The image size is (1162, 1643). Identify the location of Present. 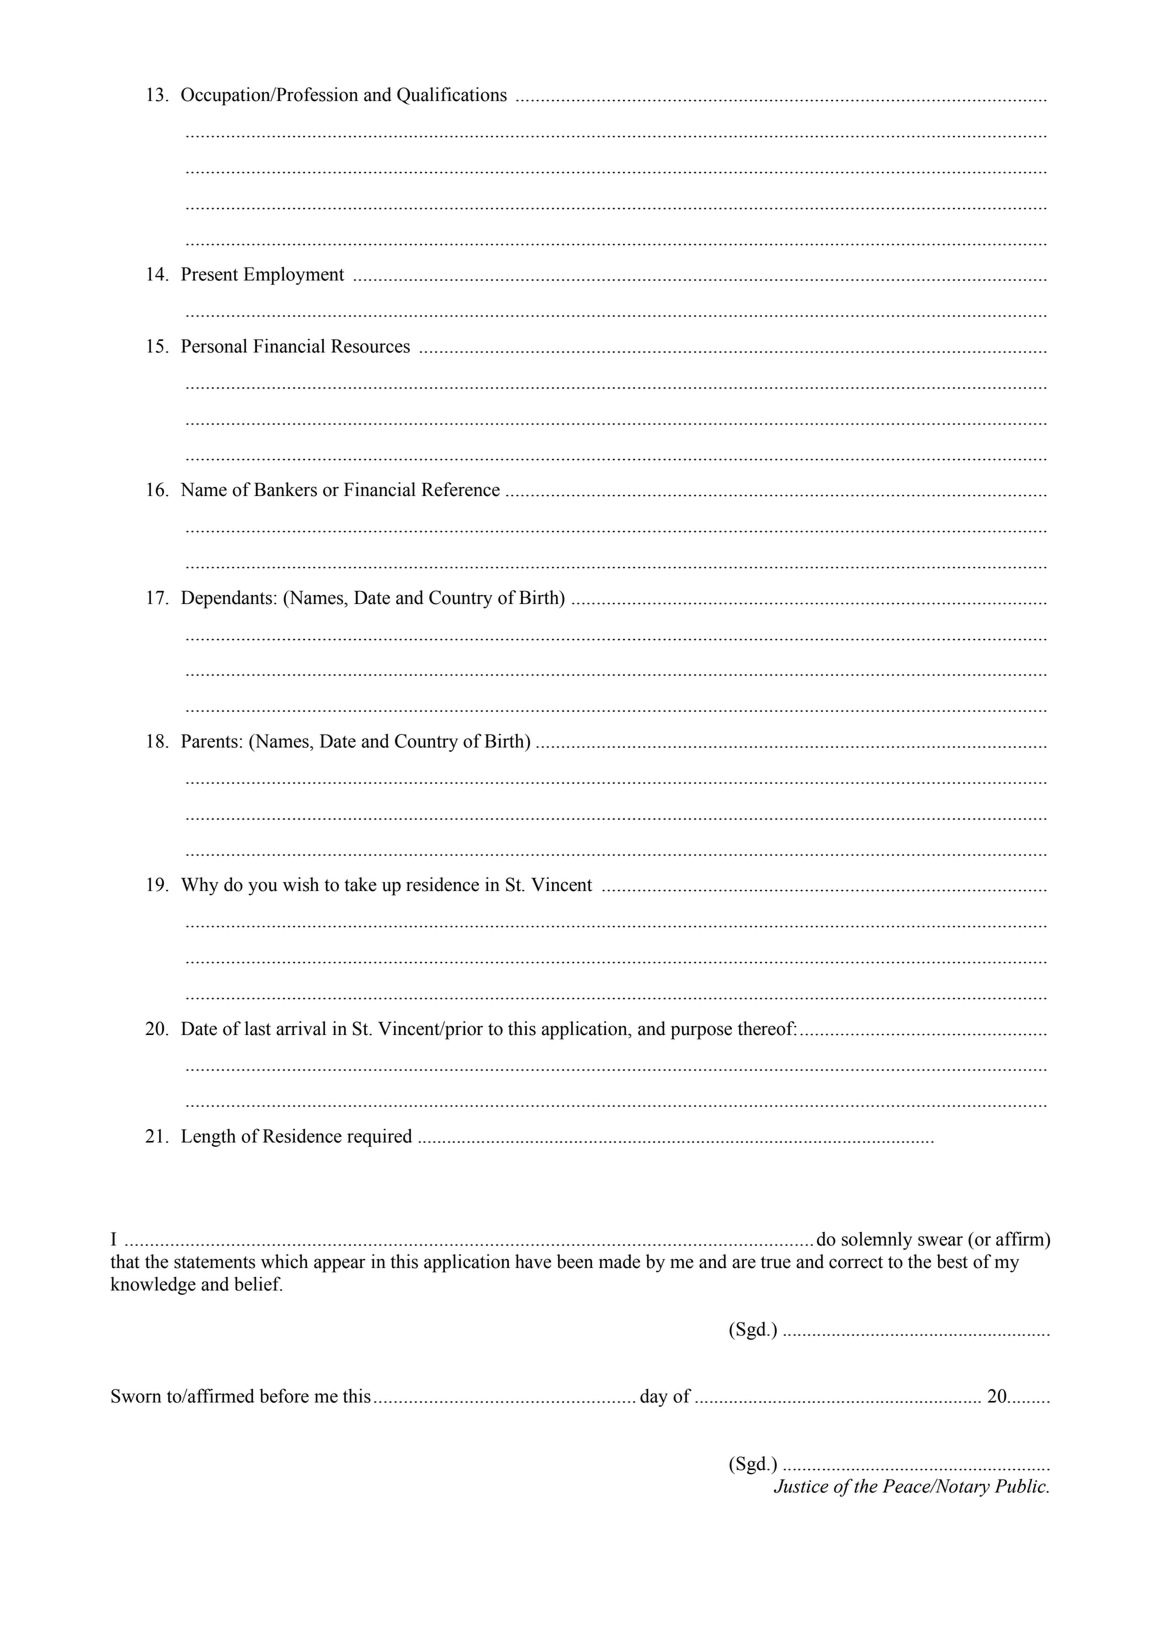
(209, 274).
